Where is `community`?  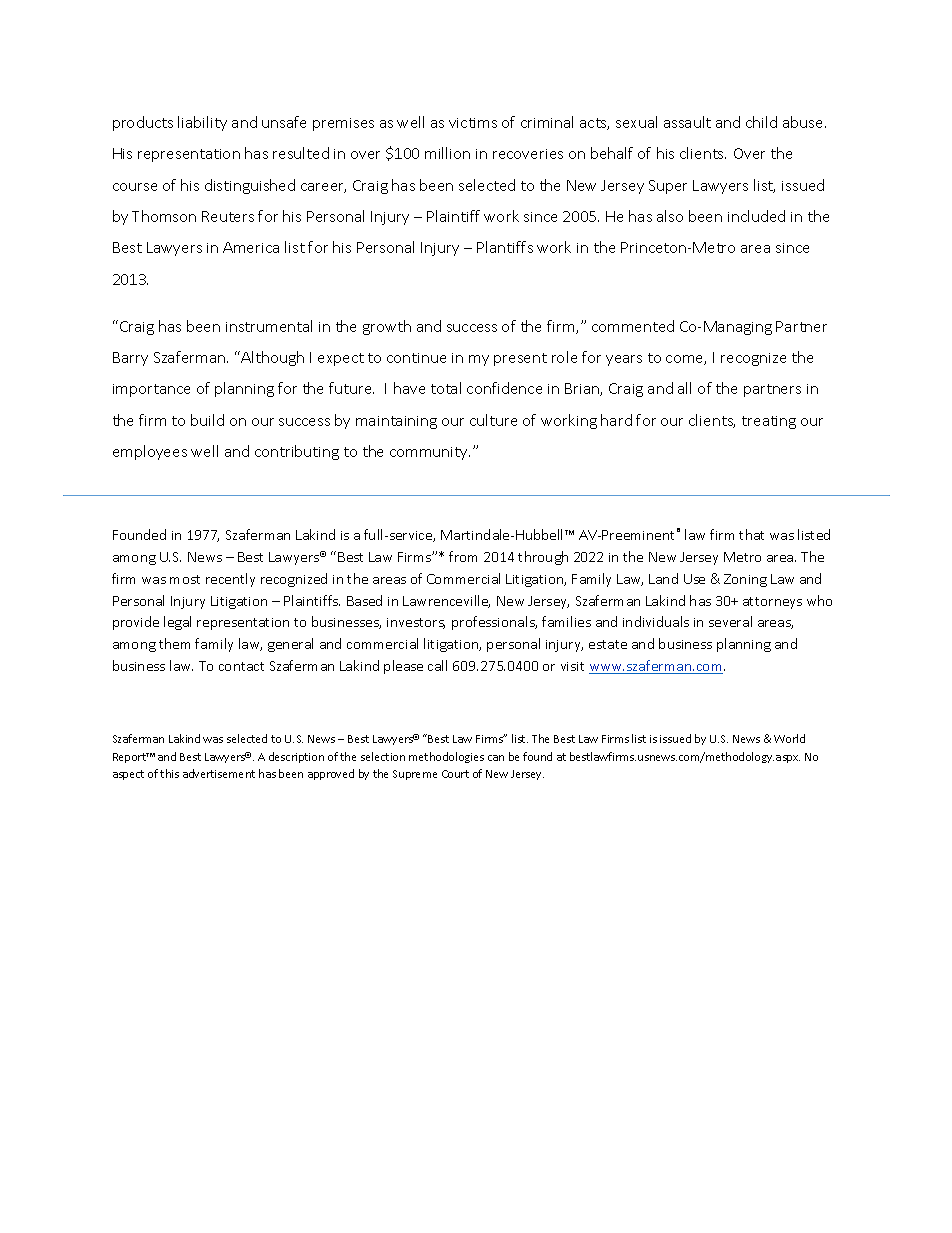 community is located at coordinates (430, 453).
